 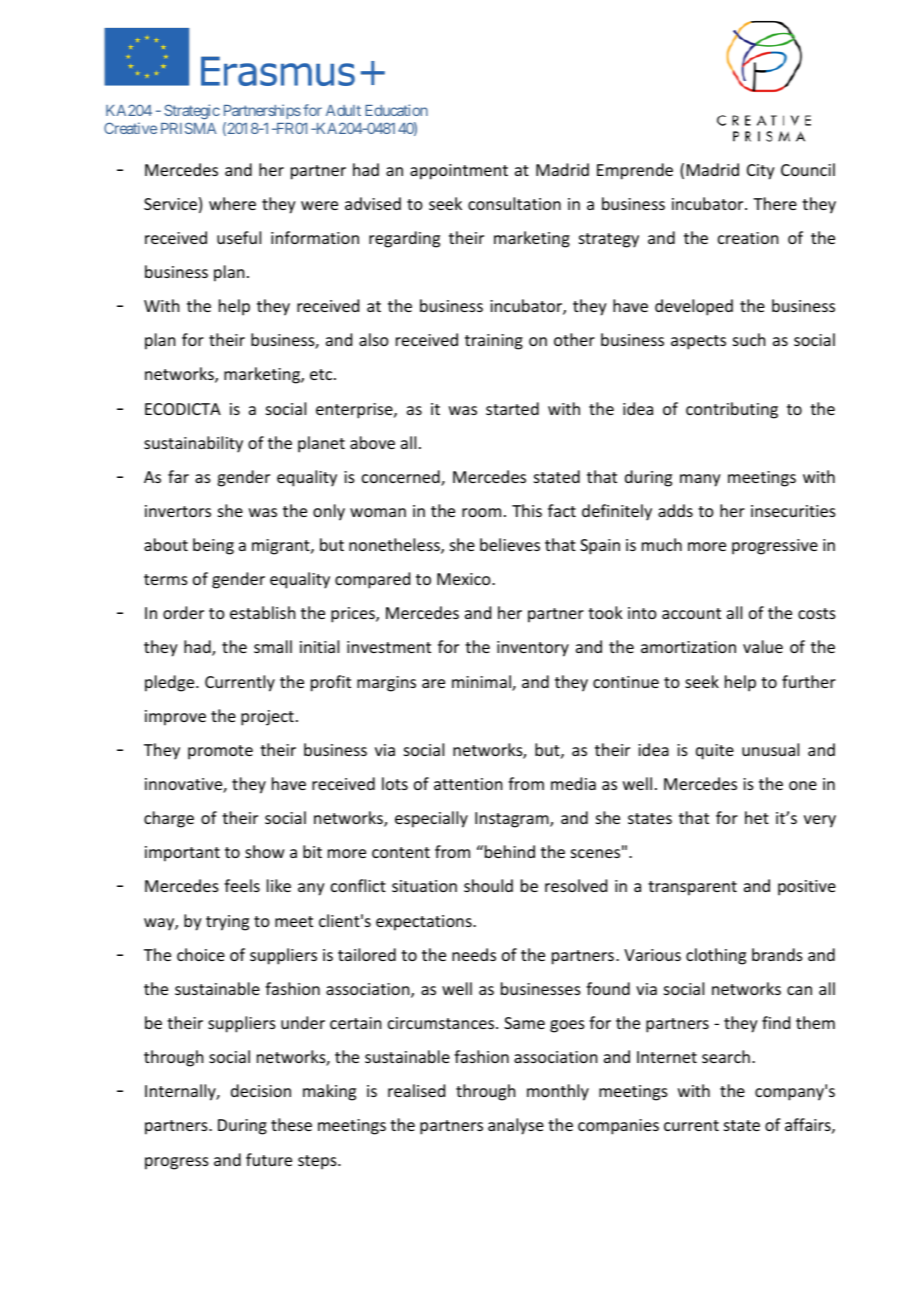 I want to click on appointment, so click(x=459, y=172).
